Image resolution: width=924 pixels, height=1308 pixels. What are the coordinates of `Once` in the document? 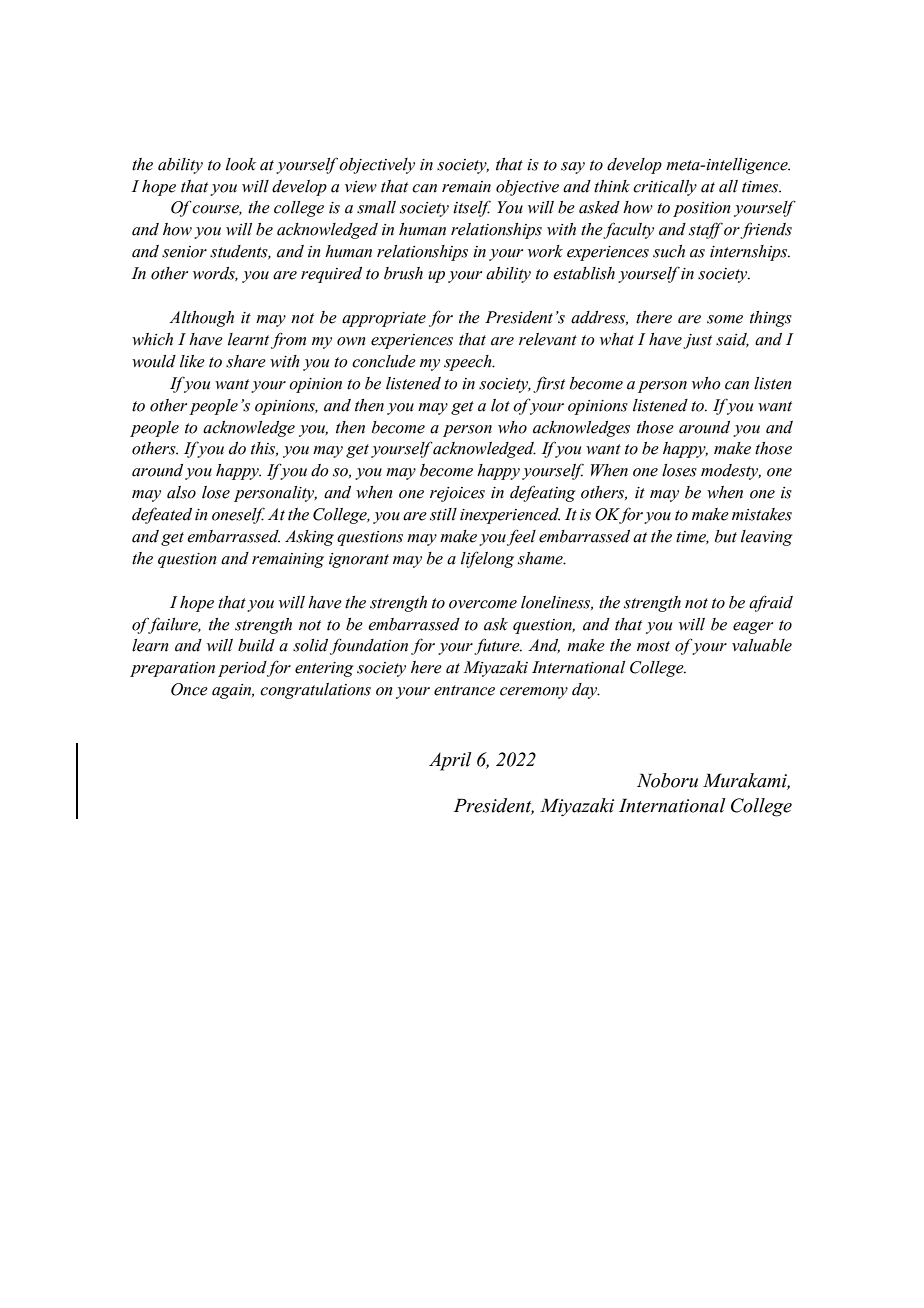 It's located at (189, 689).
